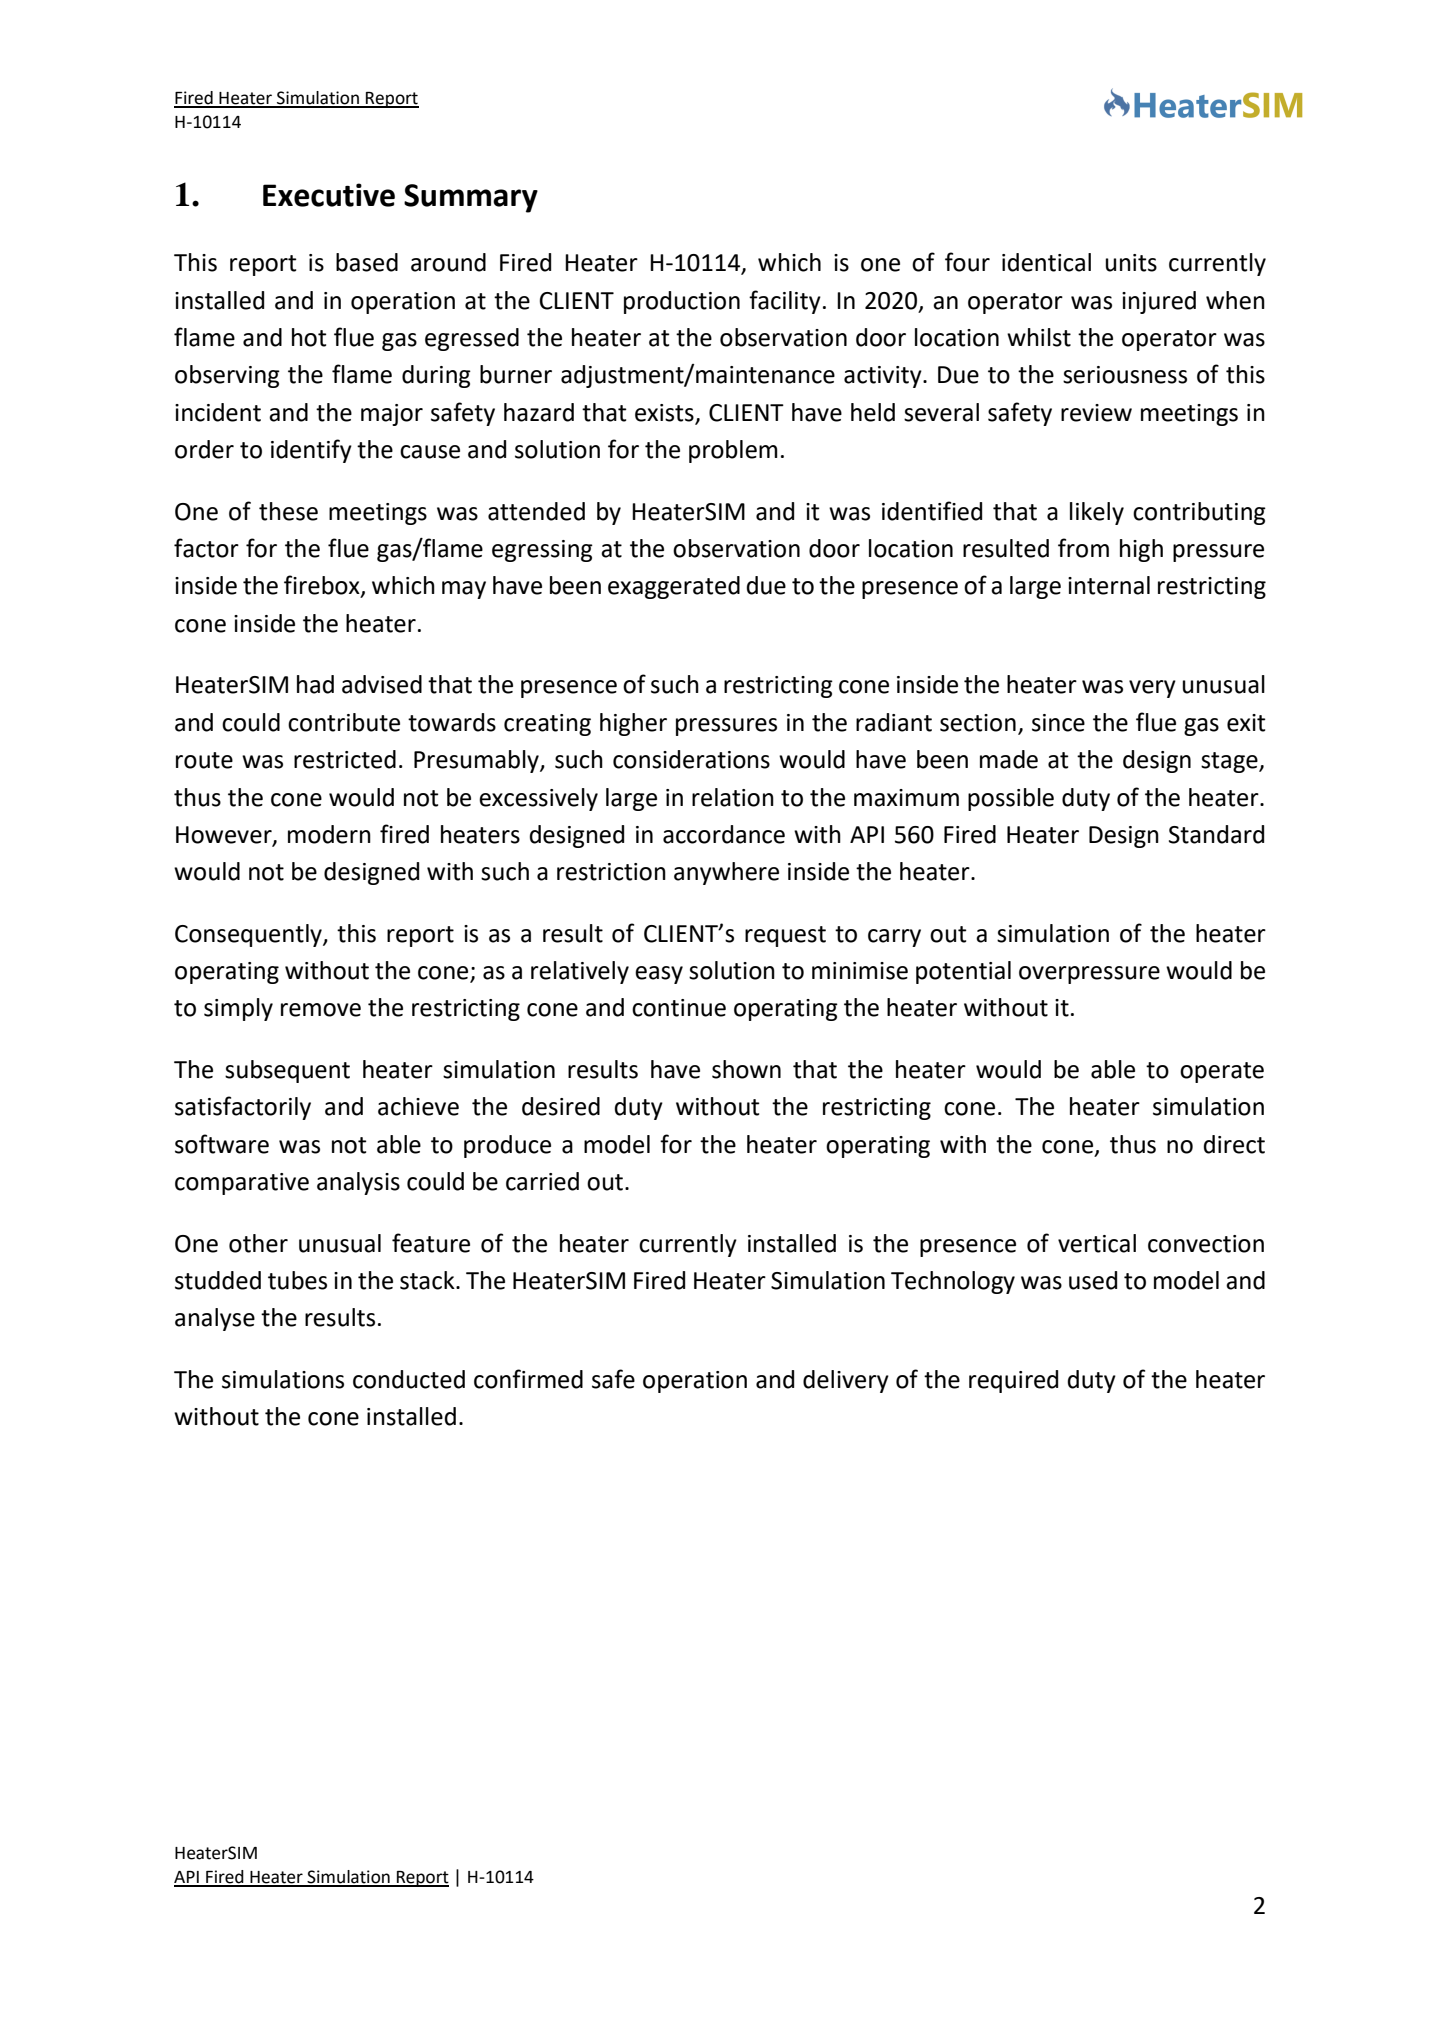 This image has height=2037, width=1440. Describe the element at coordinates (409, 1379) in the image. I see `conducted` at that location.
